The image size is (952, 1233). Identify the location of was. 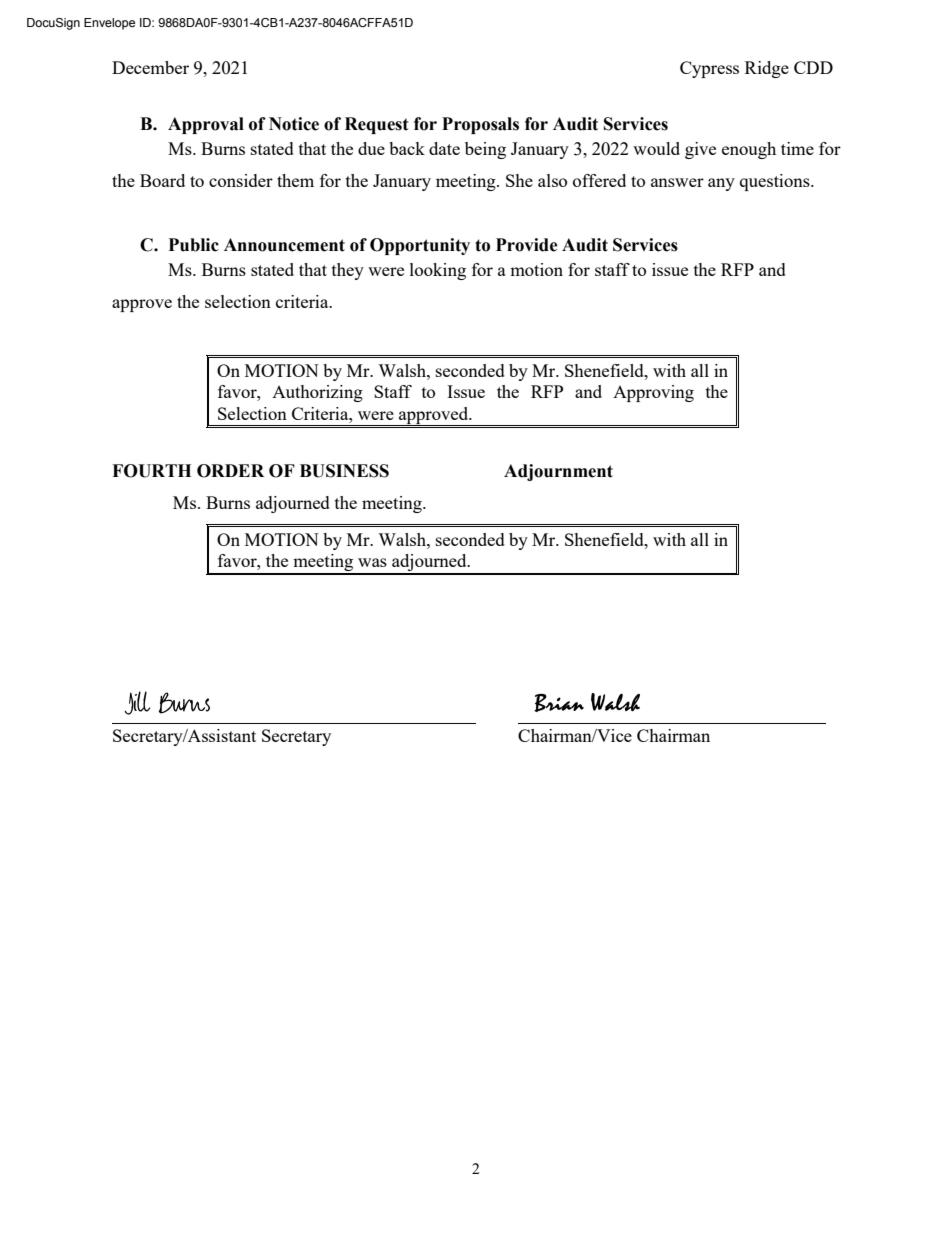
(372, 562).
